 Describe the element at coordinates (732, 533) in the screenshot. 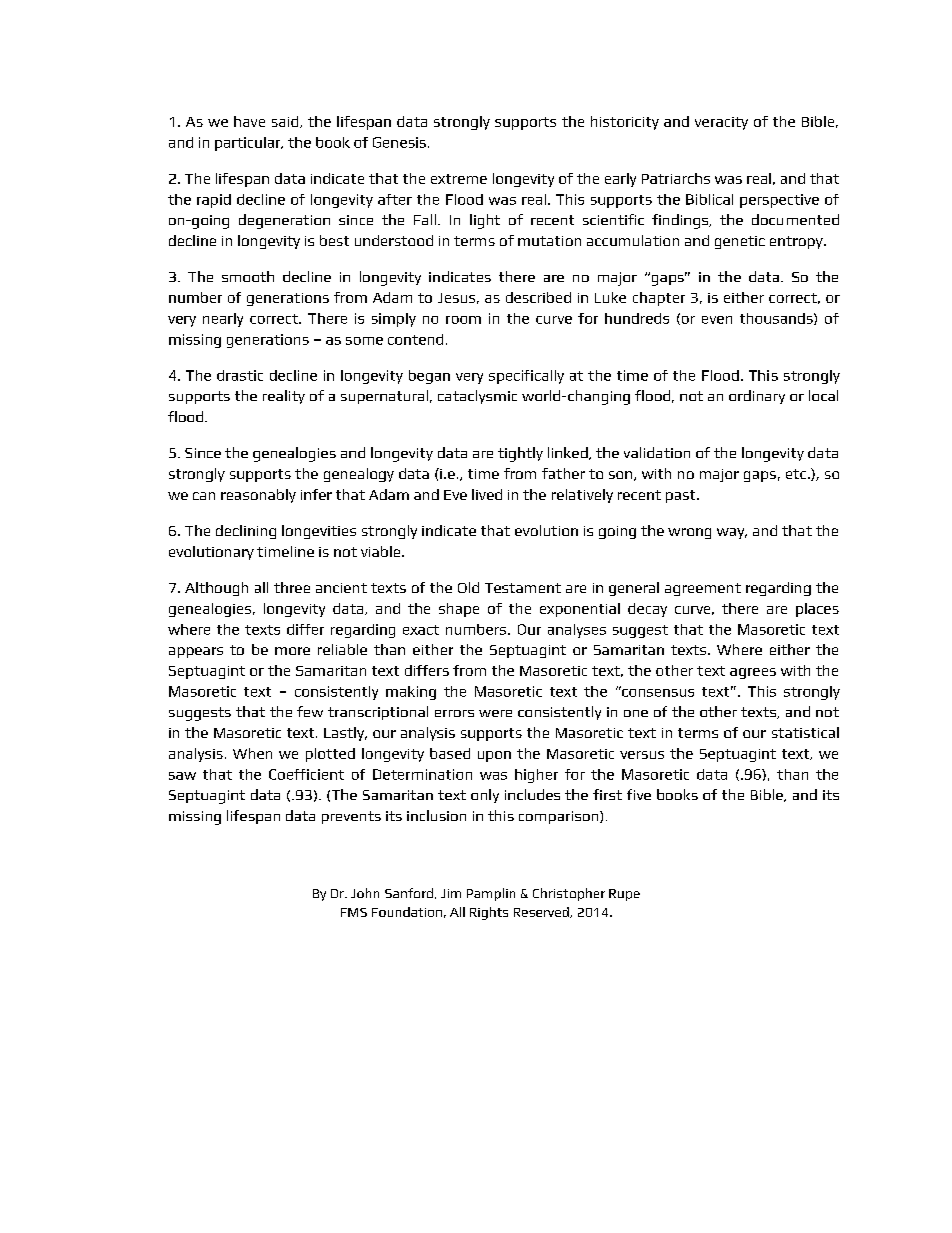

I see `way` at that location.
